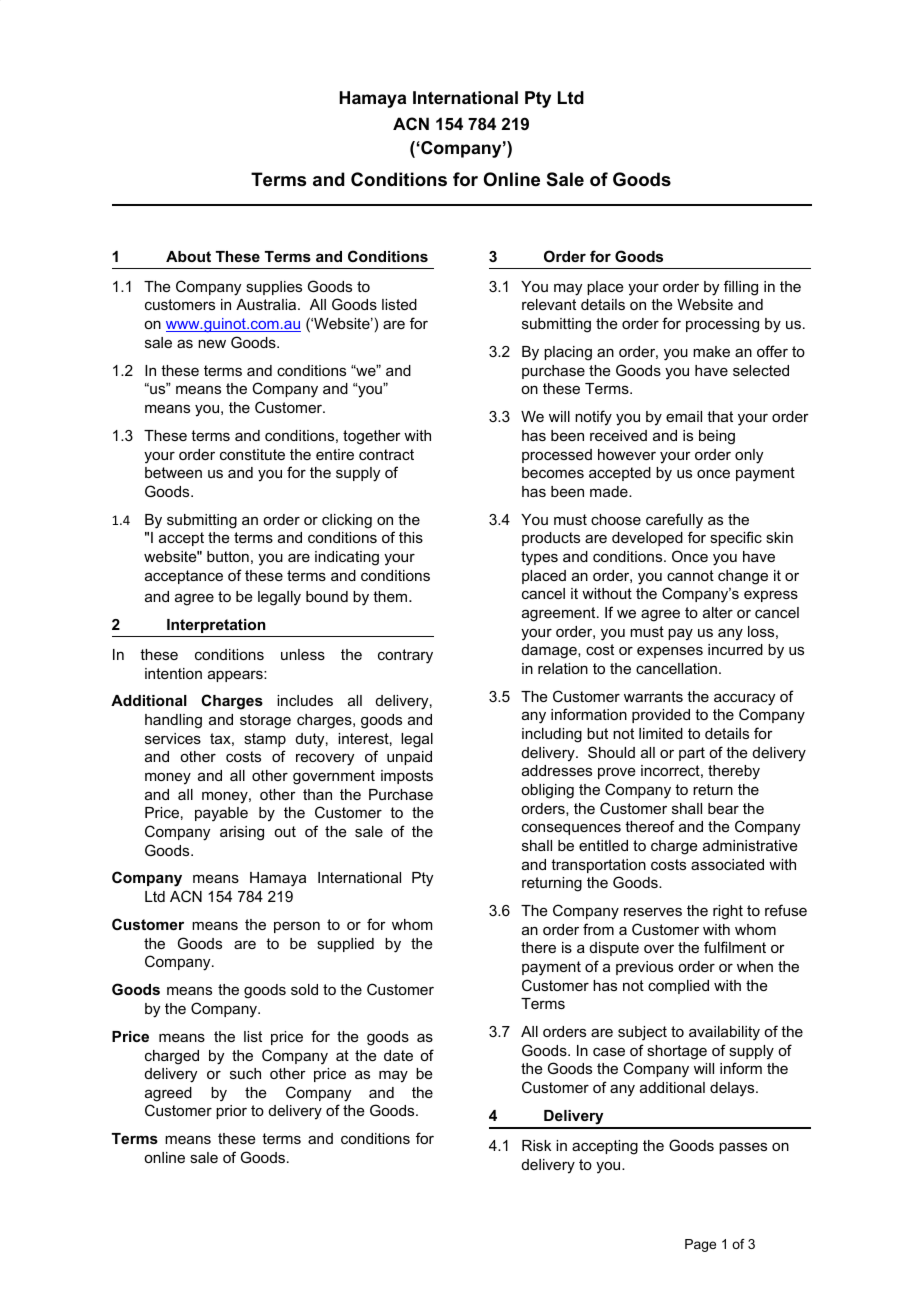  What do you see at coordinates (741, 288) in the screenshot?
I see `filling` at bounding box center [741, 288].
